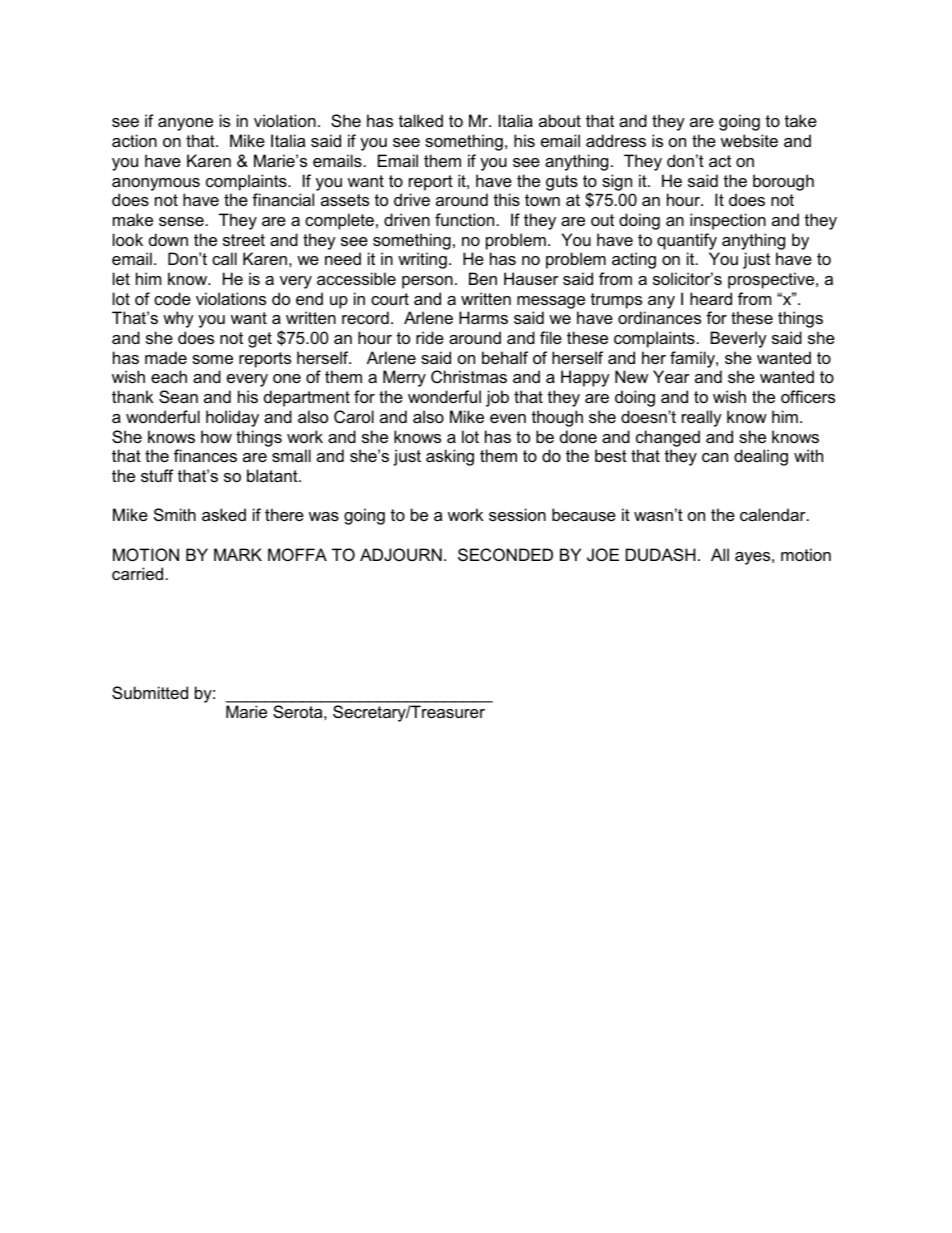 The image size is (952, 1233). What do you see at coordinates (185, 124) in the image?
I see `anyone` at bounding box center [185, 124].
